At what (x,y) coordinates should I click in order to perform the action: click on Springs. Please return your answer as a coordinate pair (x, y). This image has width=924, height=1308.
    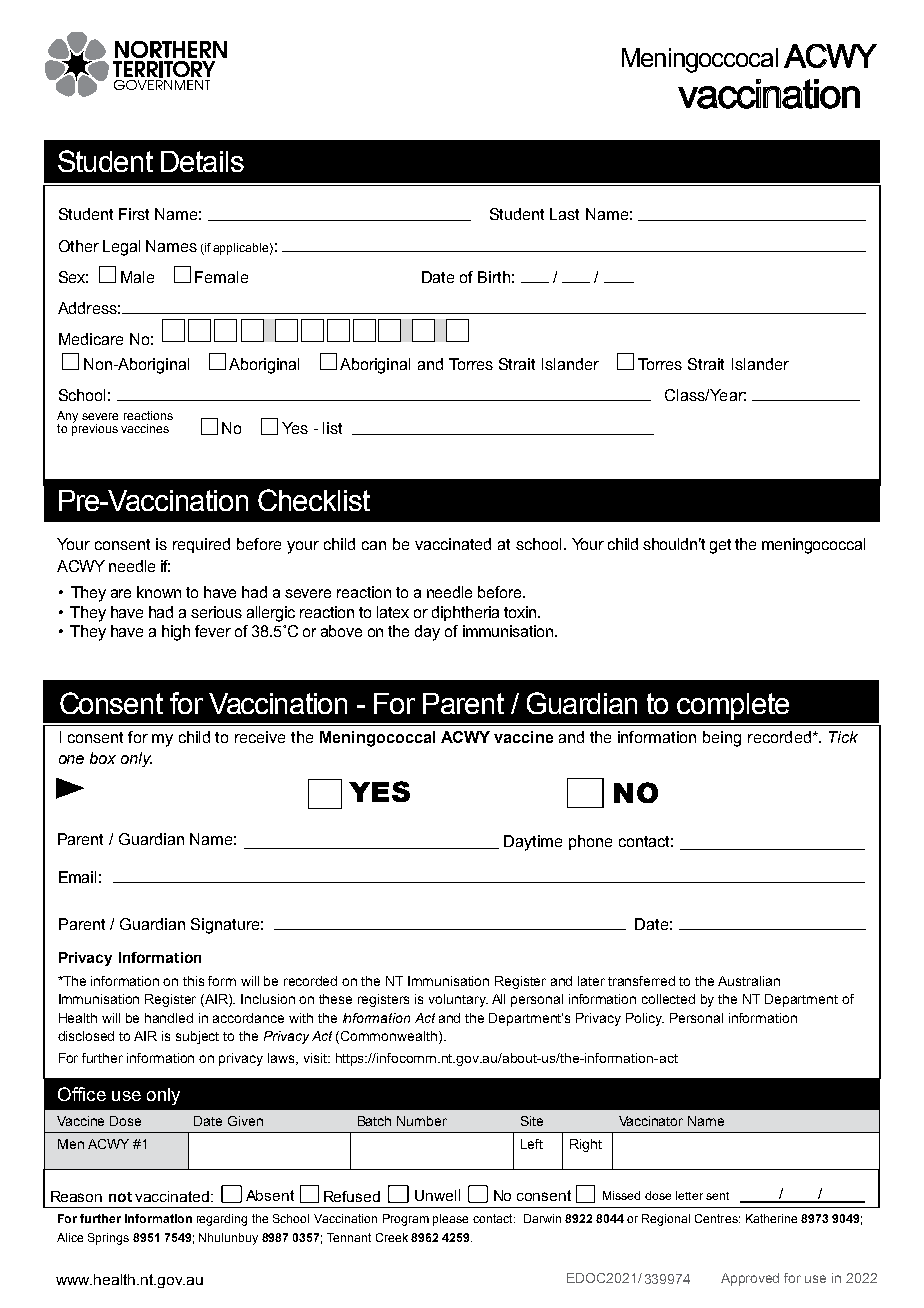
    Looking at the image, I should click on (108, 1239).
